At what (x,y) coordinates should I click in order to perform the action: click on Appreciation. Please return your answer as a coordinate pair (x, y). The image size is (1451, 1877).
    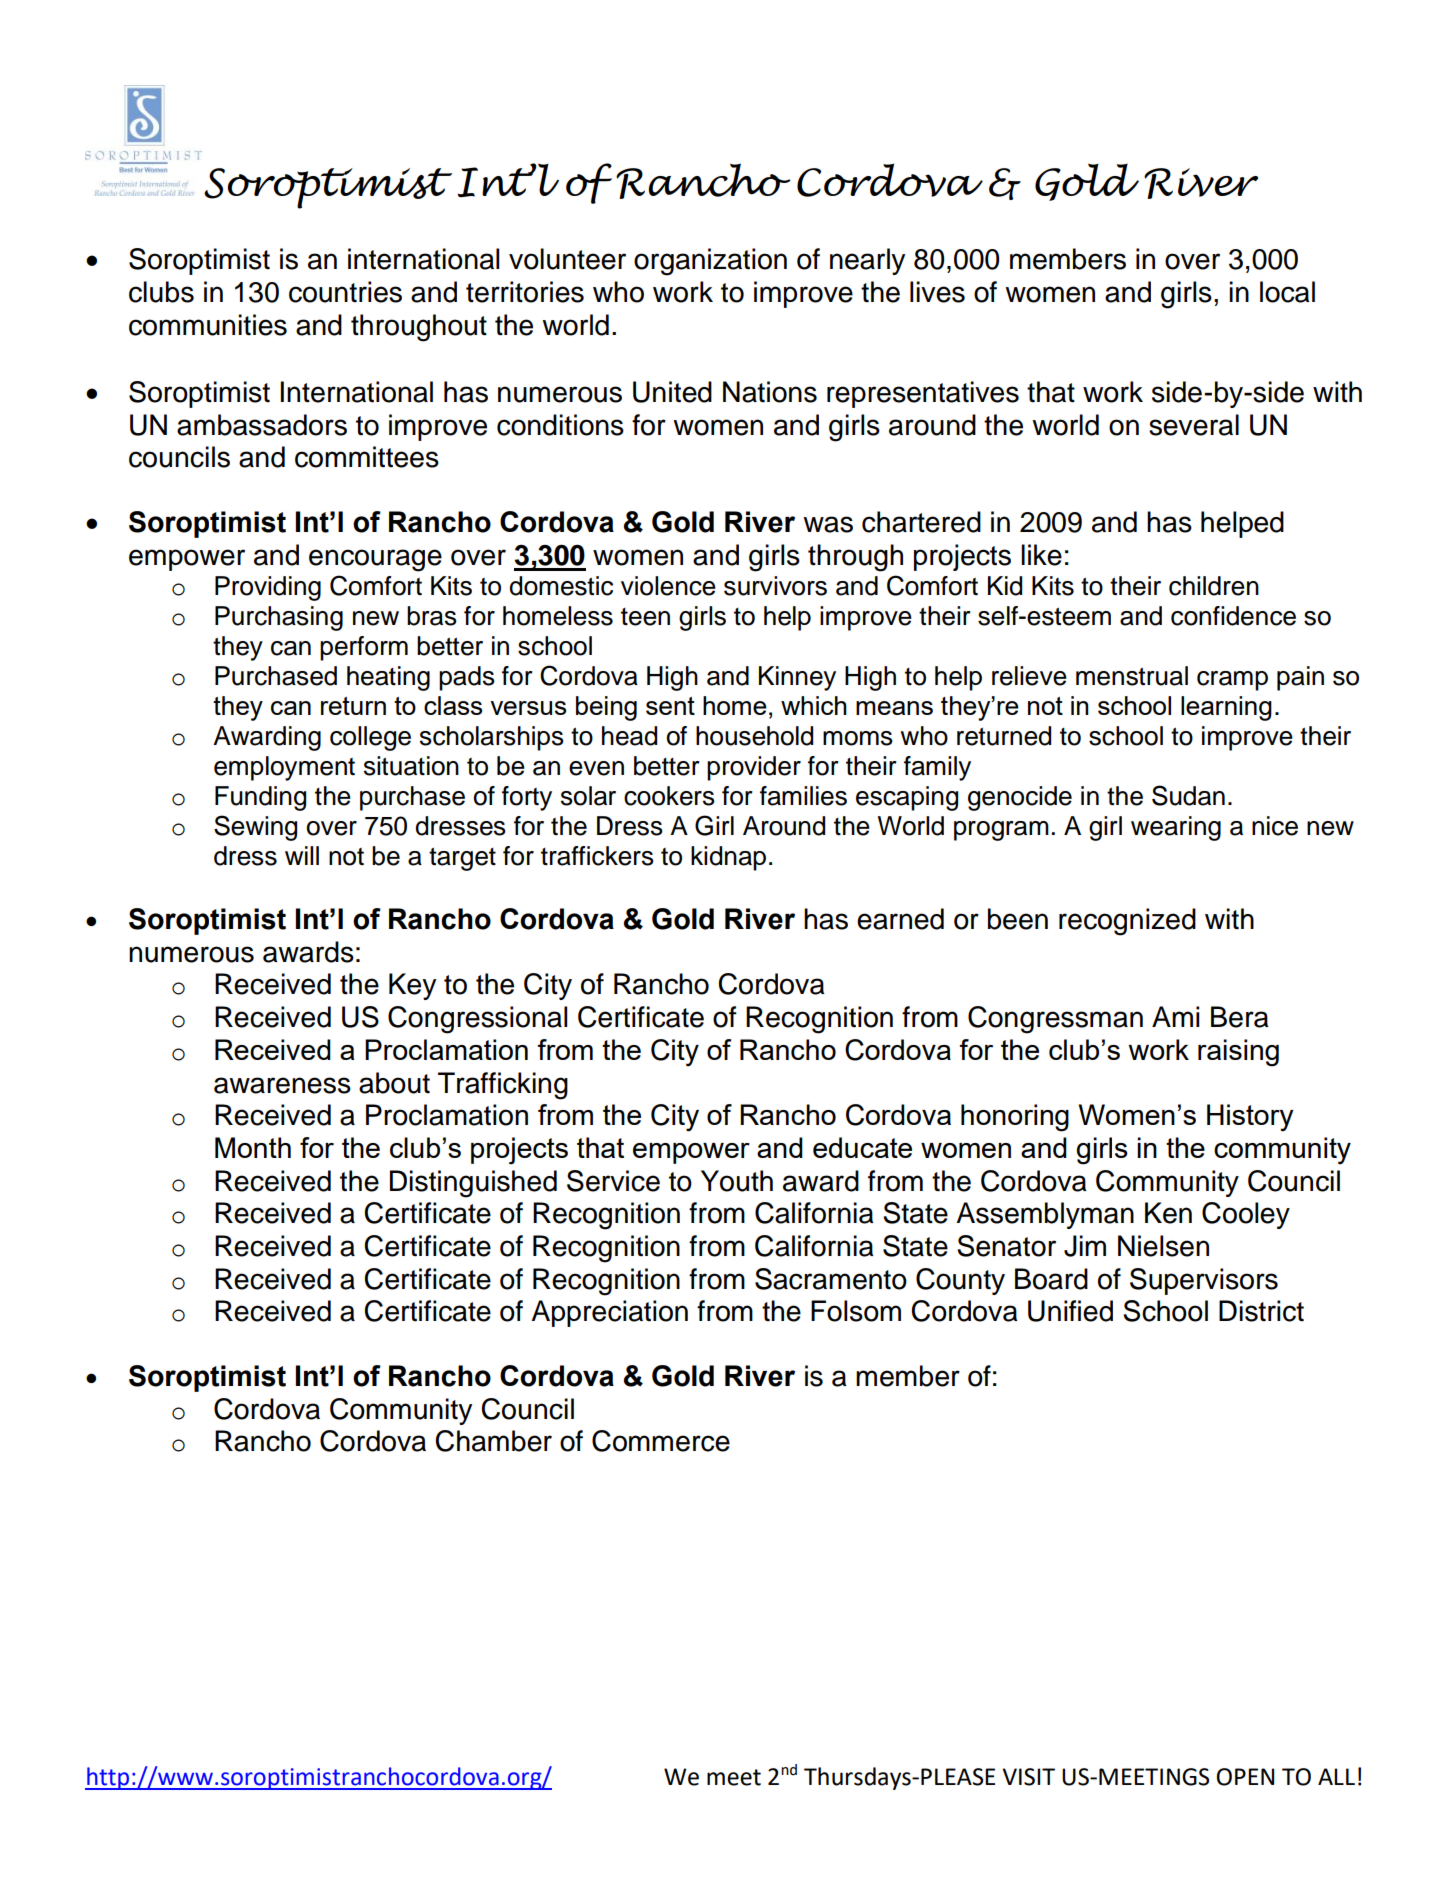
    Looking at the image, I should click on (609, 1313).
